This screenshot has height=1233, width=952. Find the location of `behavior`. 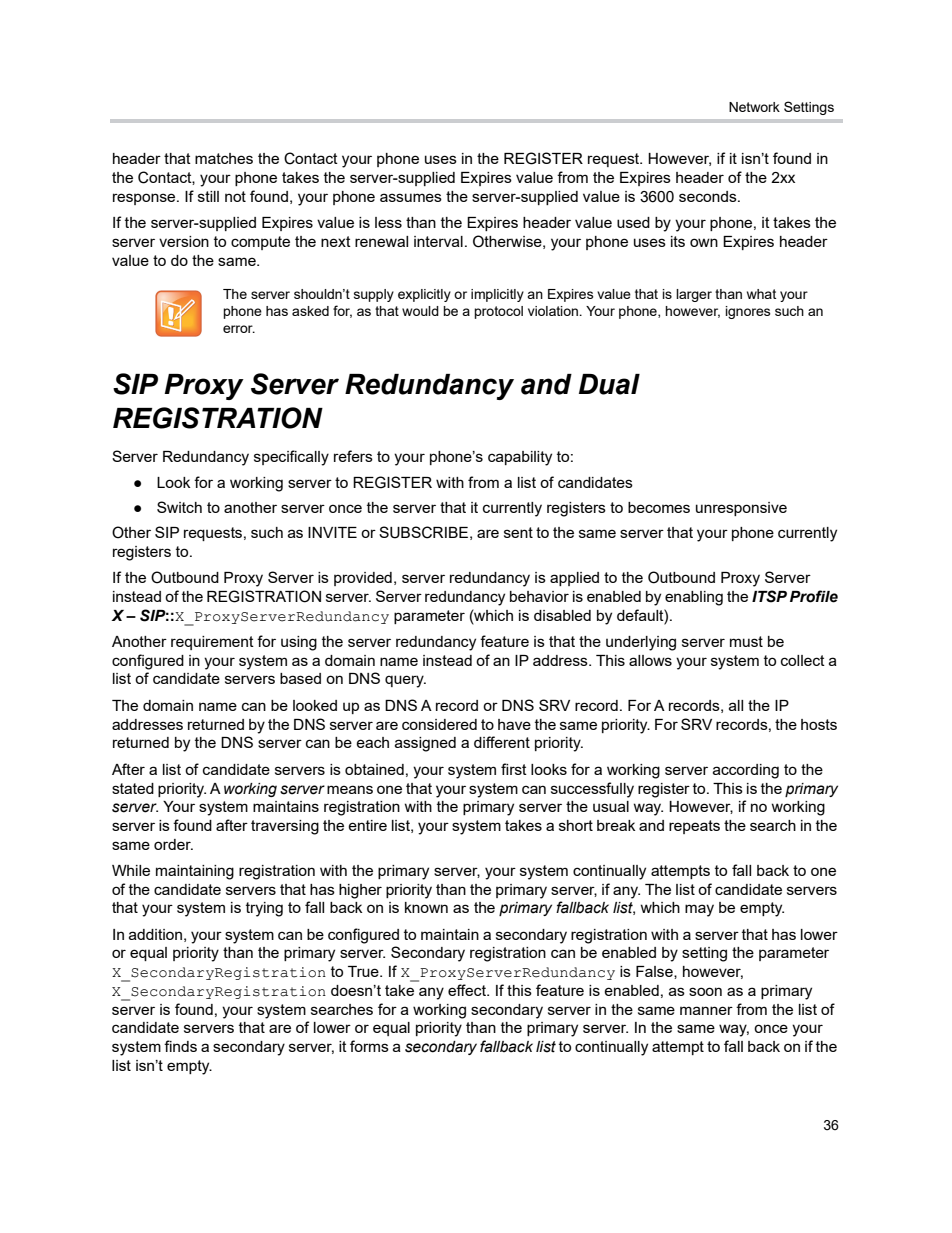

behavior is located at coordinates (539, 596).
